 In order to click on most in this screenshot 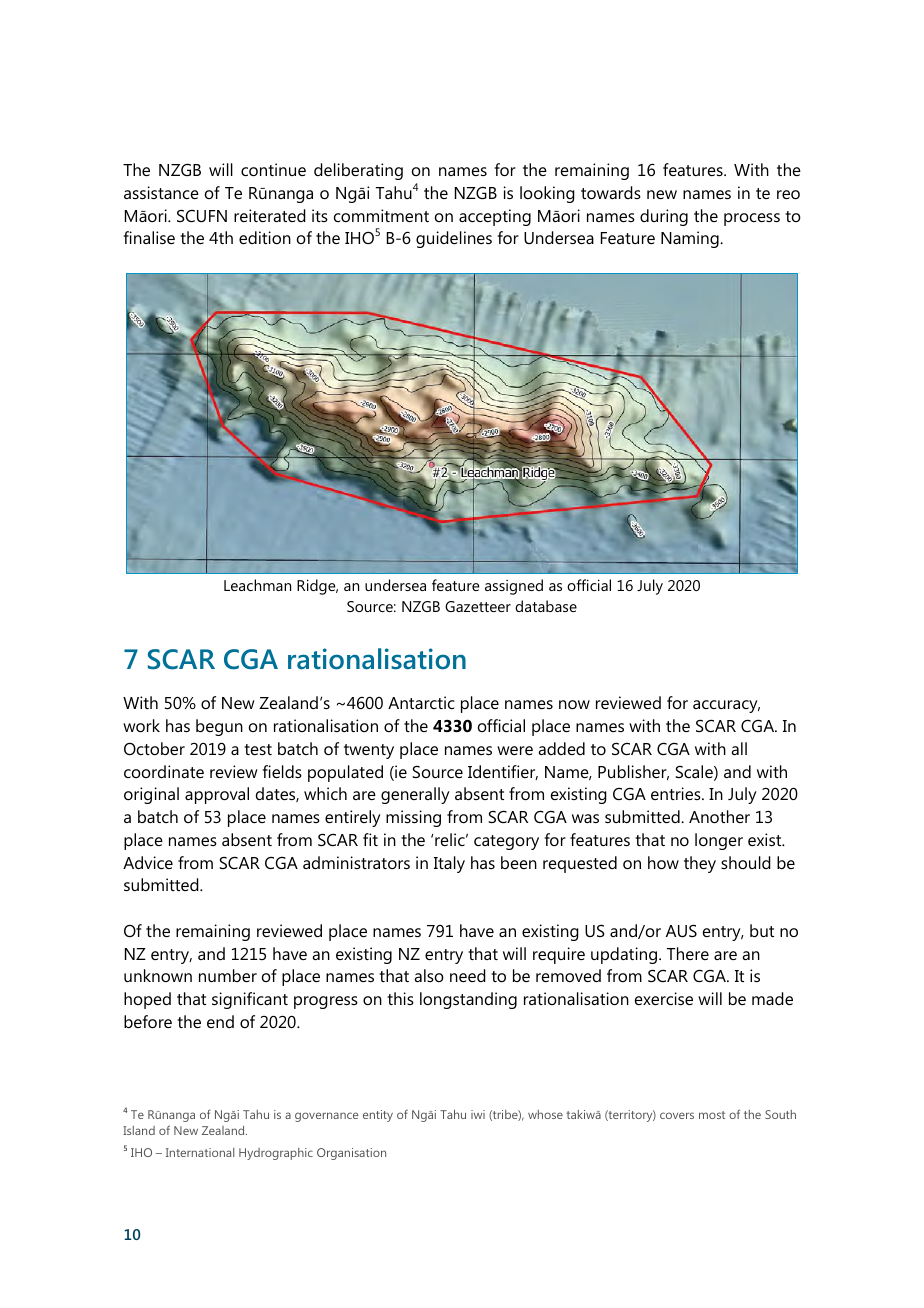, I will do `click(712, 1115)`.
